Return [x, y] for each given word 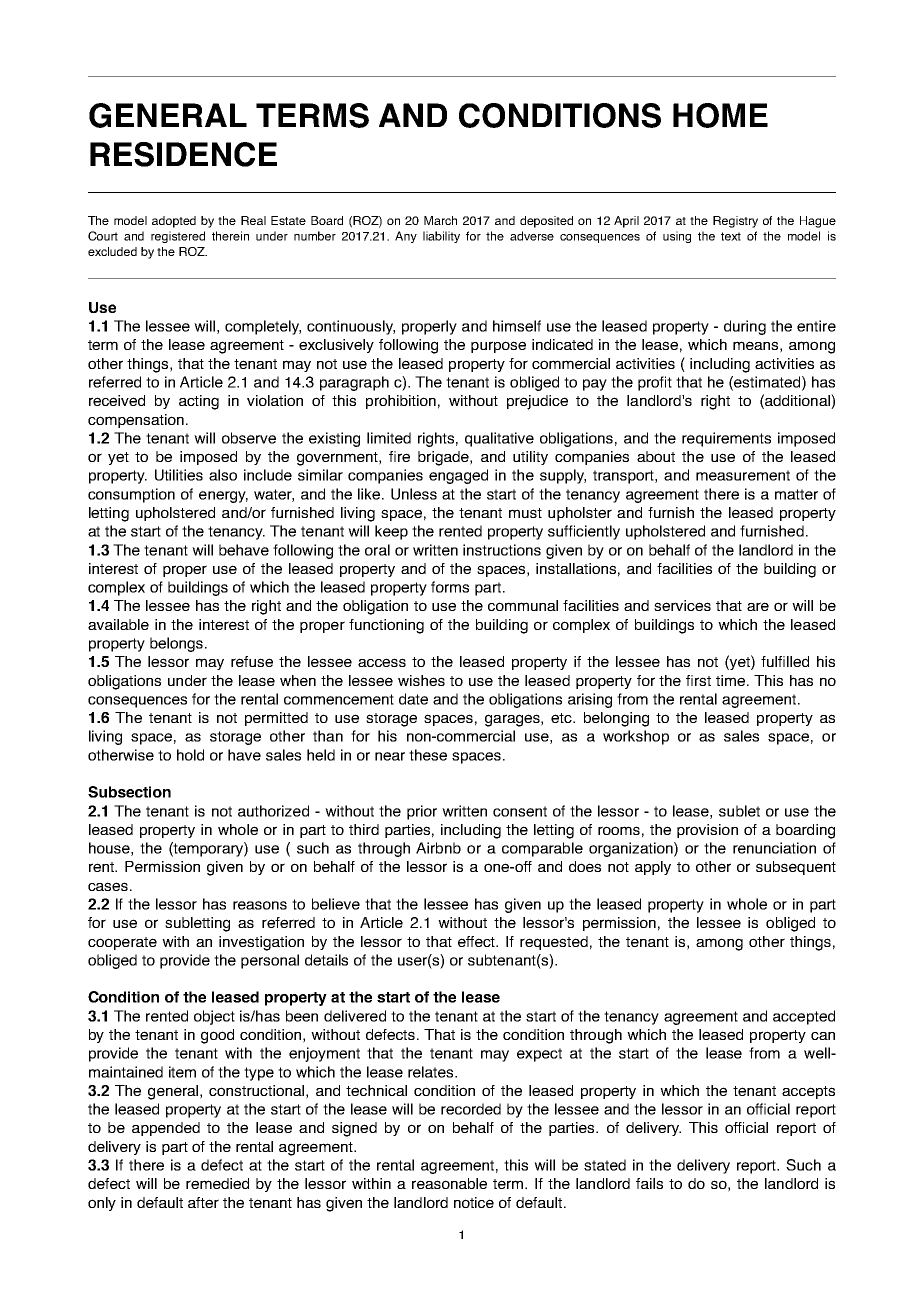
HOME [720, 115]
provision [707, 831]
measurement [743, 475]
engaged [458, 476]
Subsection [129, 792]
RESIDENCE [183, 154]
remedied [217, 1183]
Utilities [179, 475]
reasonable [449, 1183]
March [440, 220]
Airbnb [438, 848]
